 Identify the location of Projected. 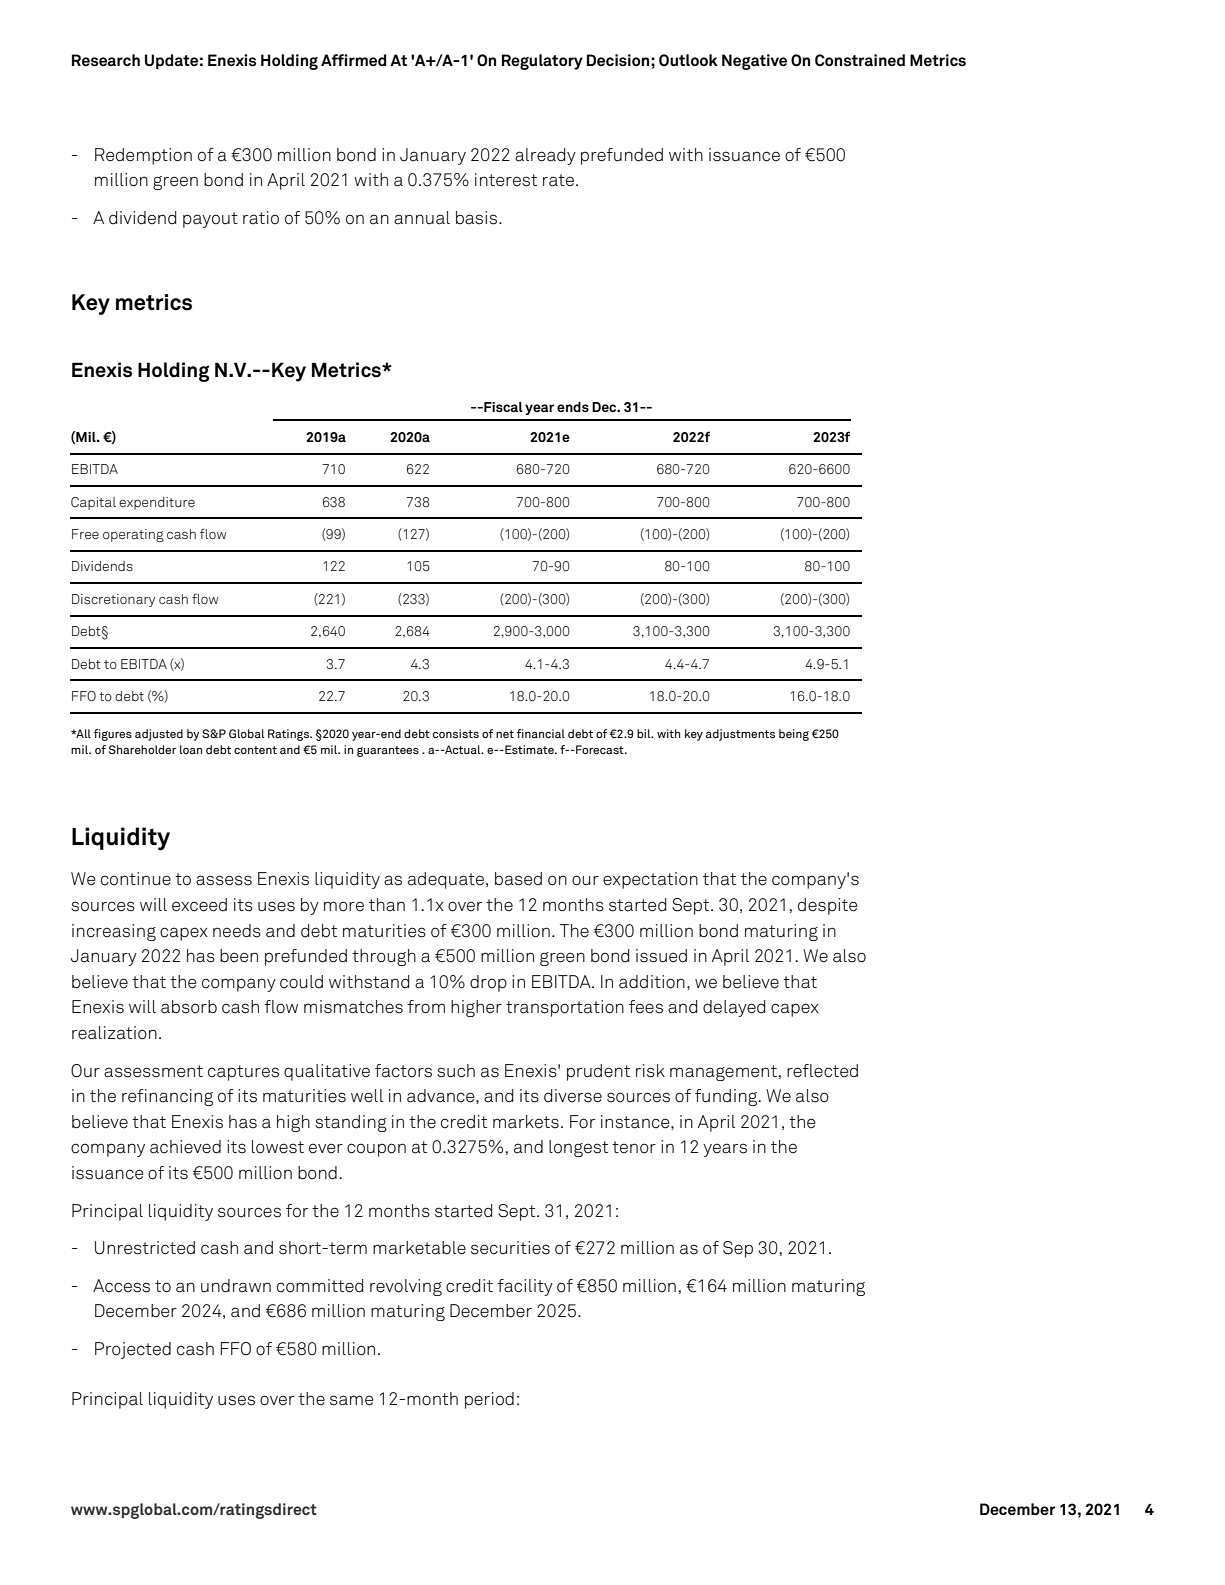
(133, 1350).
